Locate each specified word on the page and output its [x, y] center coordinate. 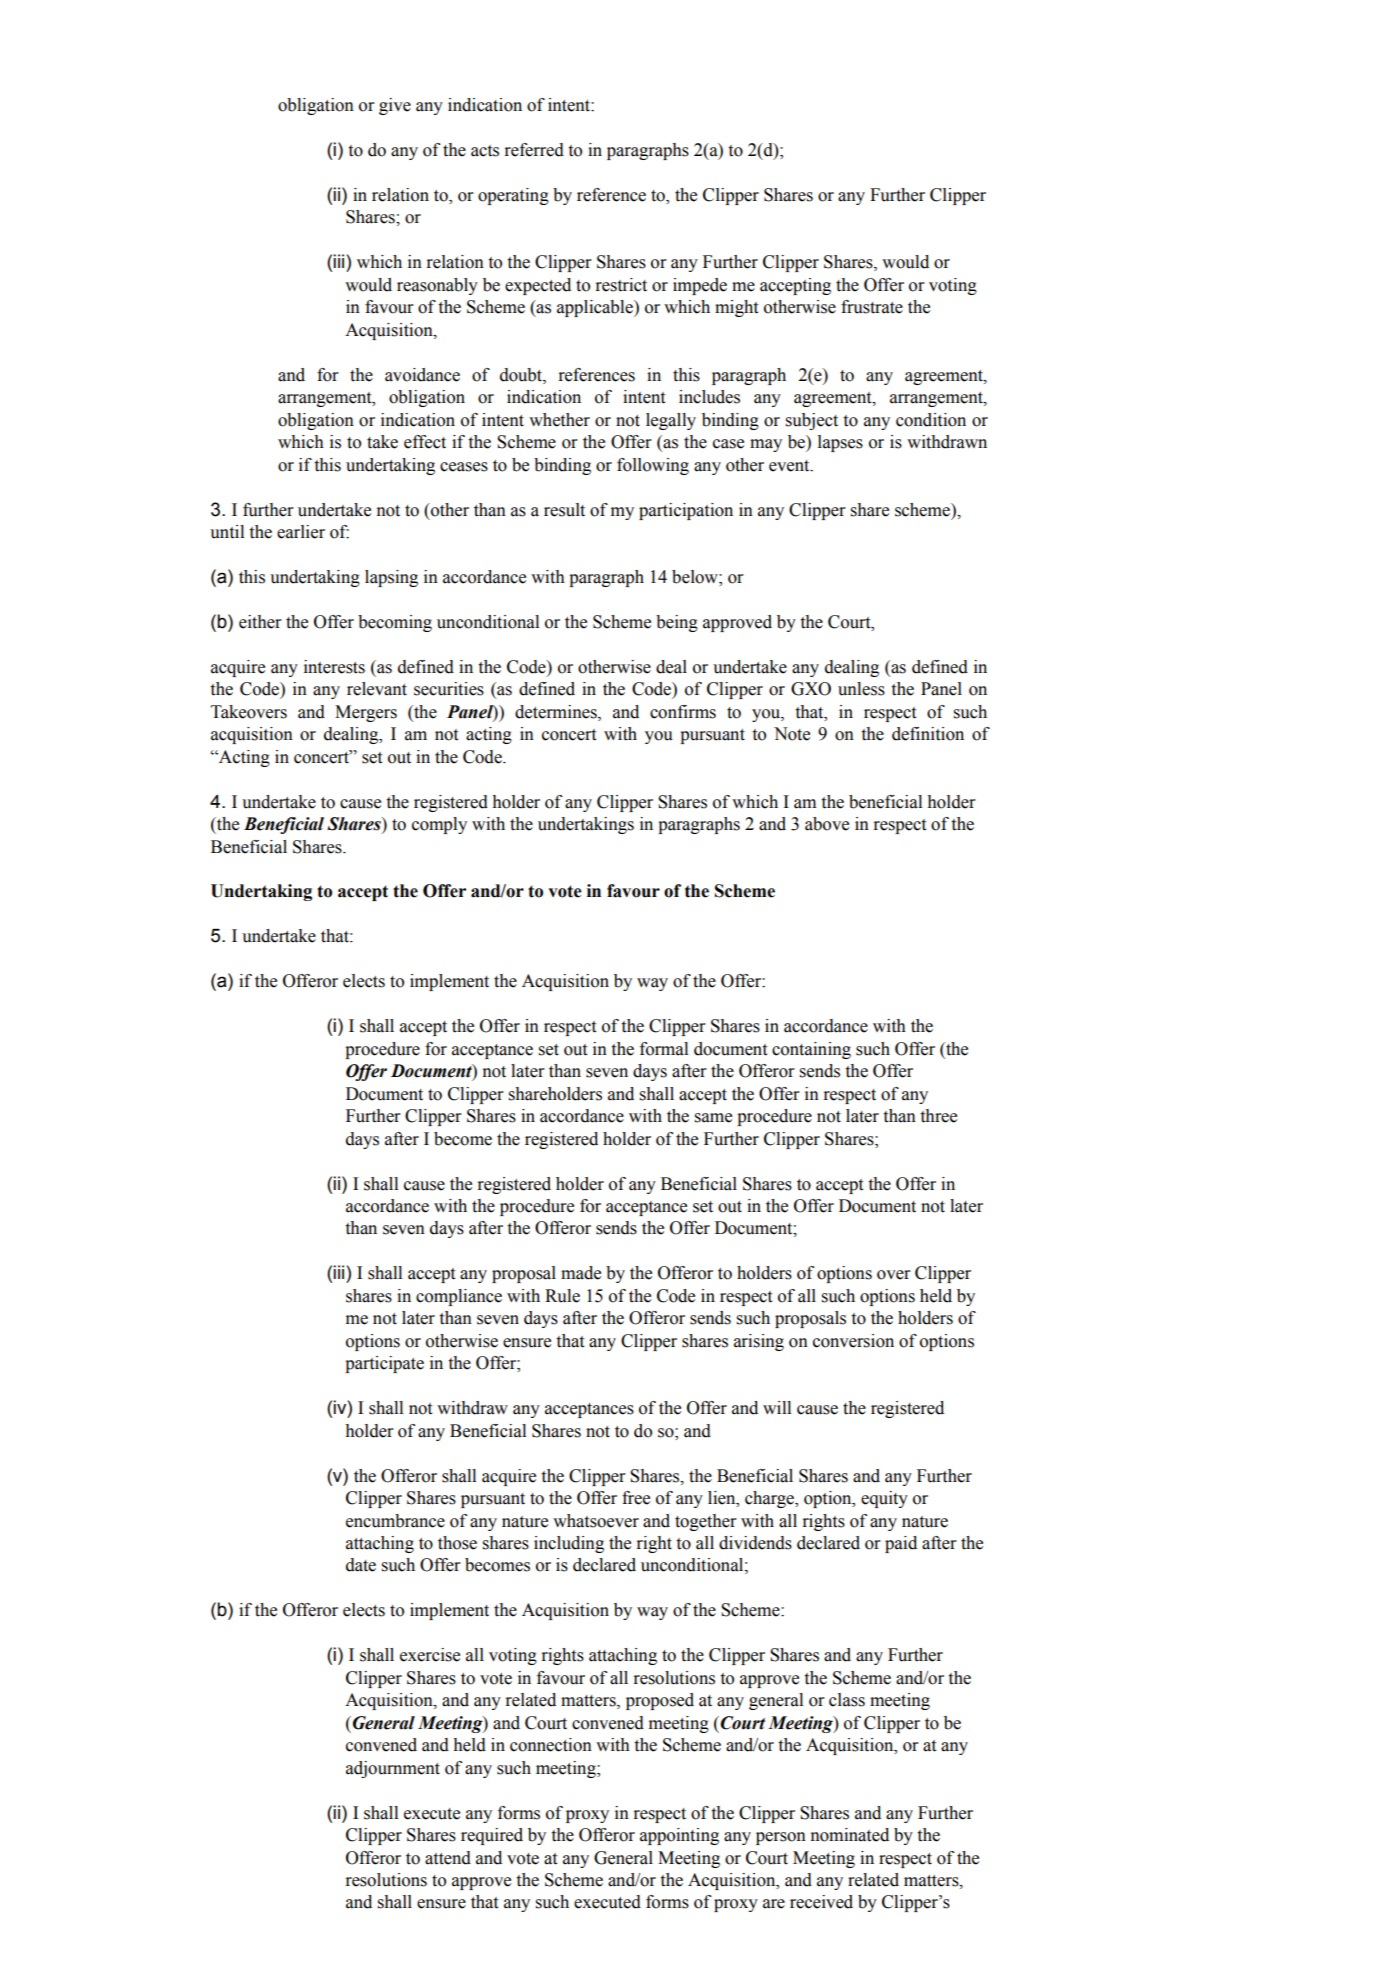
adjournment [393, 1769]
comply [439, 825]
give [395, 106]
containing [811, 1050]
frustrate [872, 307]
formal [664, 1049]
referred [534, 150]
